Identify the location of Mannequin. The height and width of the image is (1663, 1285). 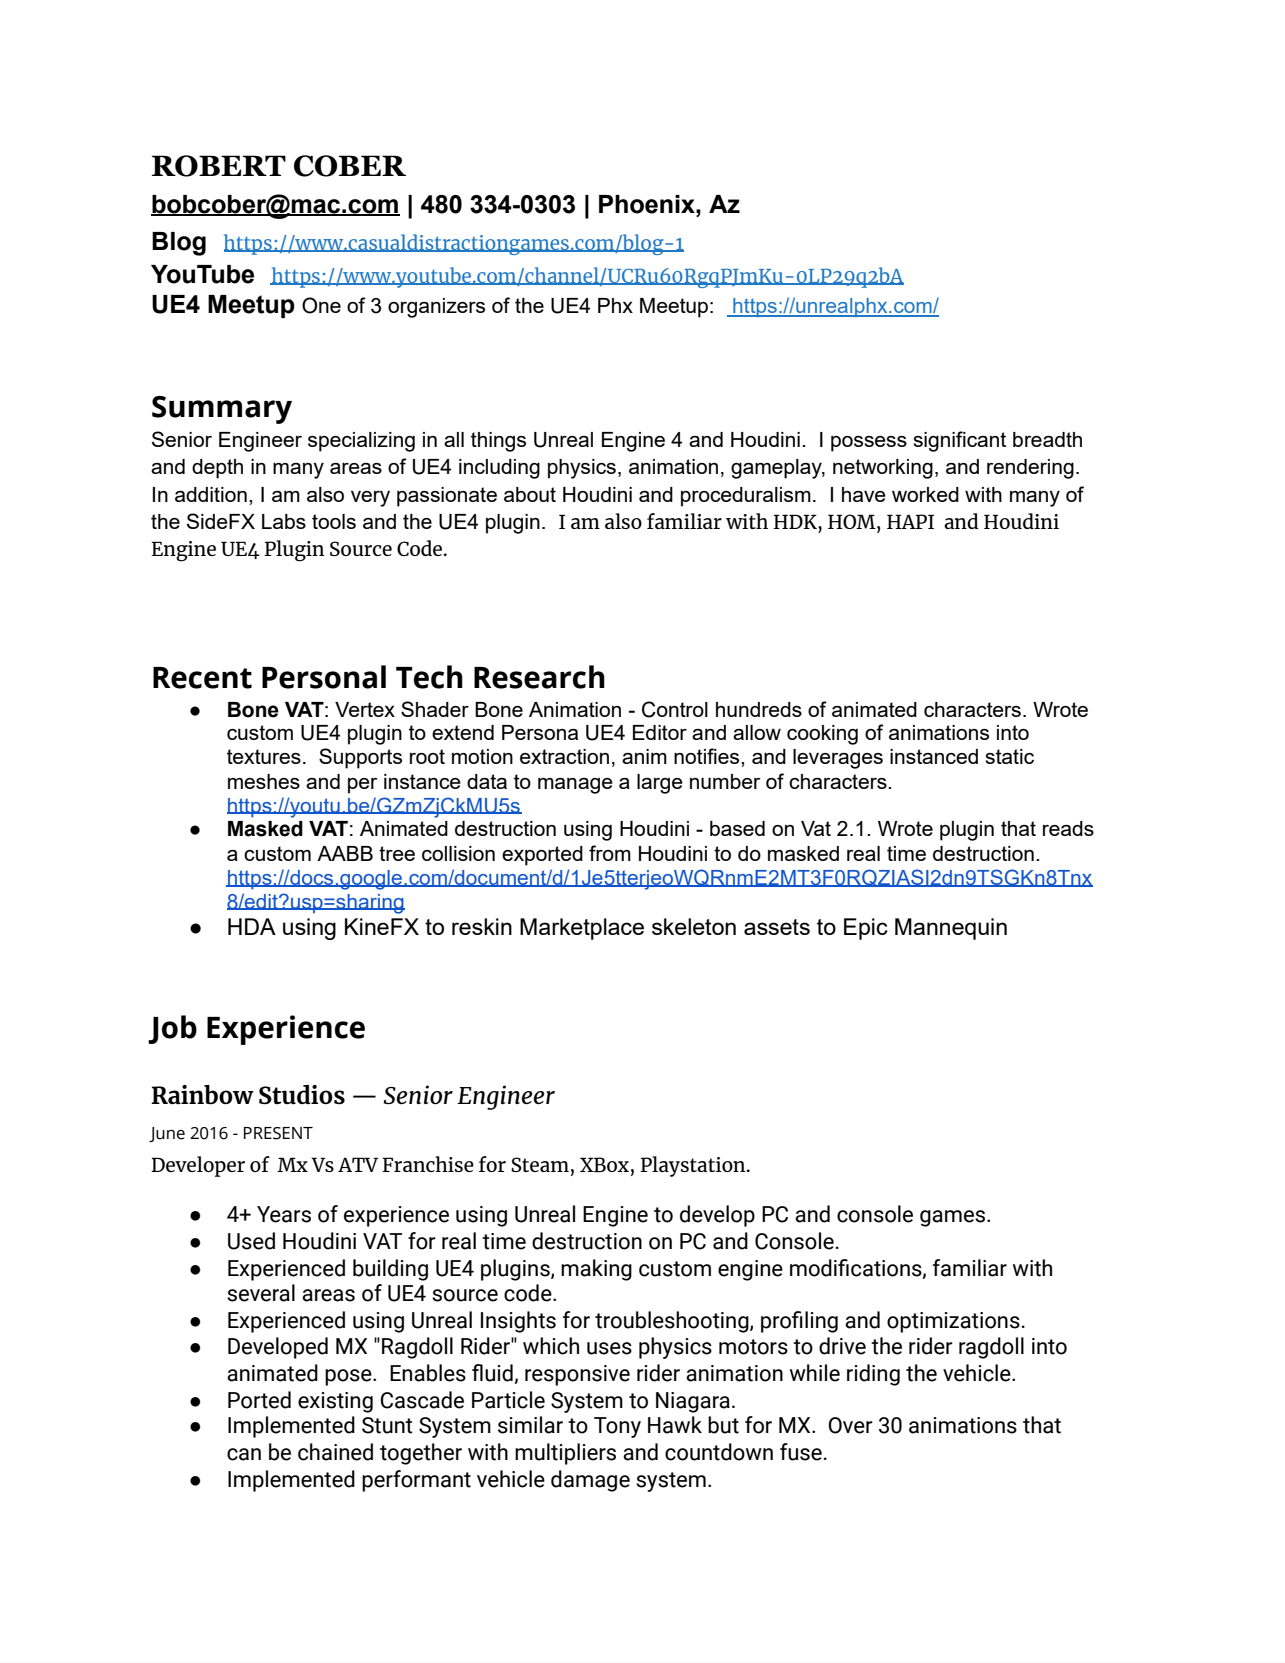
(951, 929).
